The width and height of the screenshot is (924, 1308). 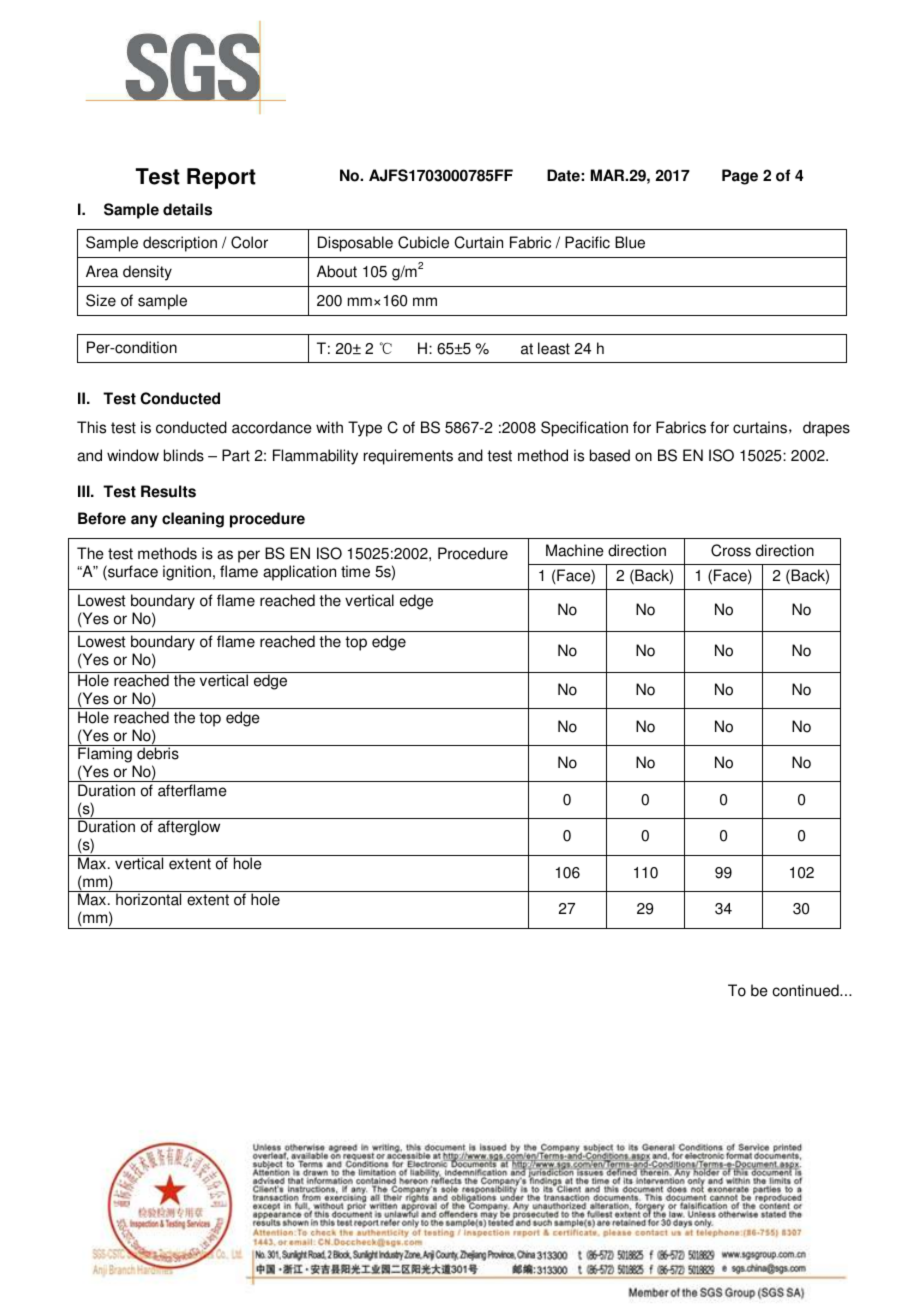 I want to click on details, so click(x=187, y=209).
